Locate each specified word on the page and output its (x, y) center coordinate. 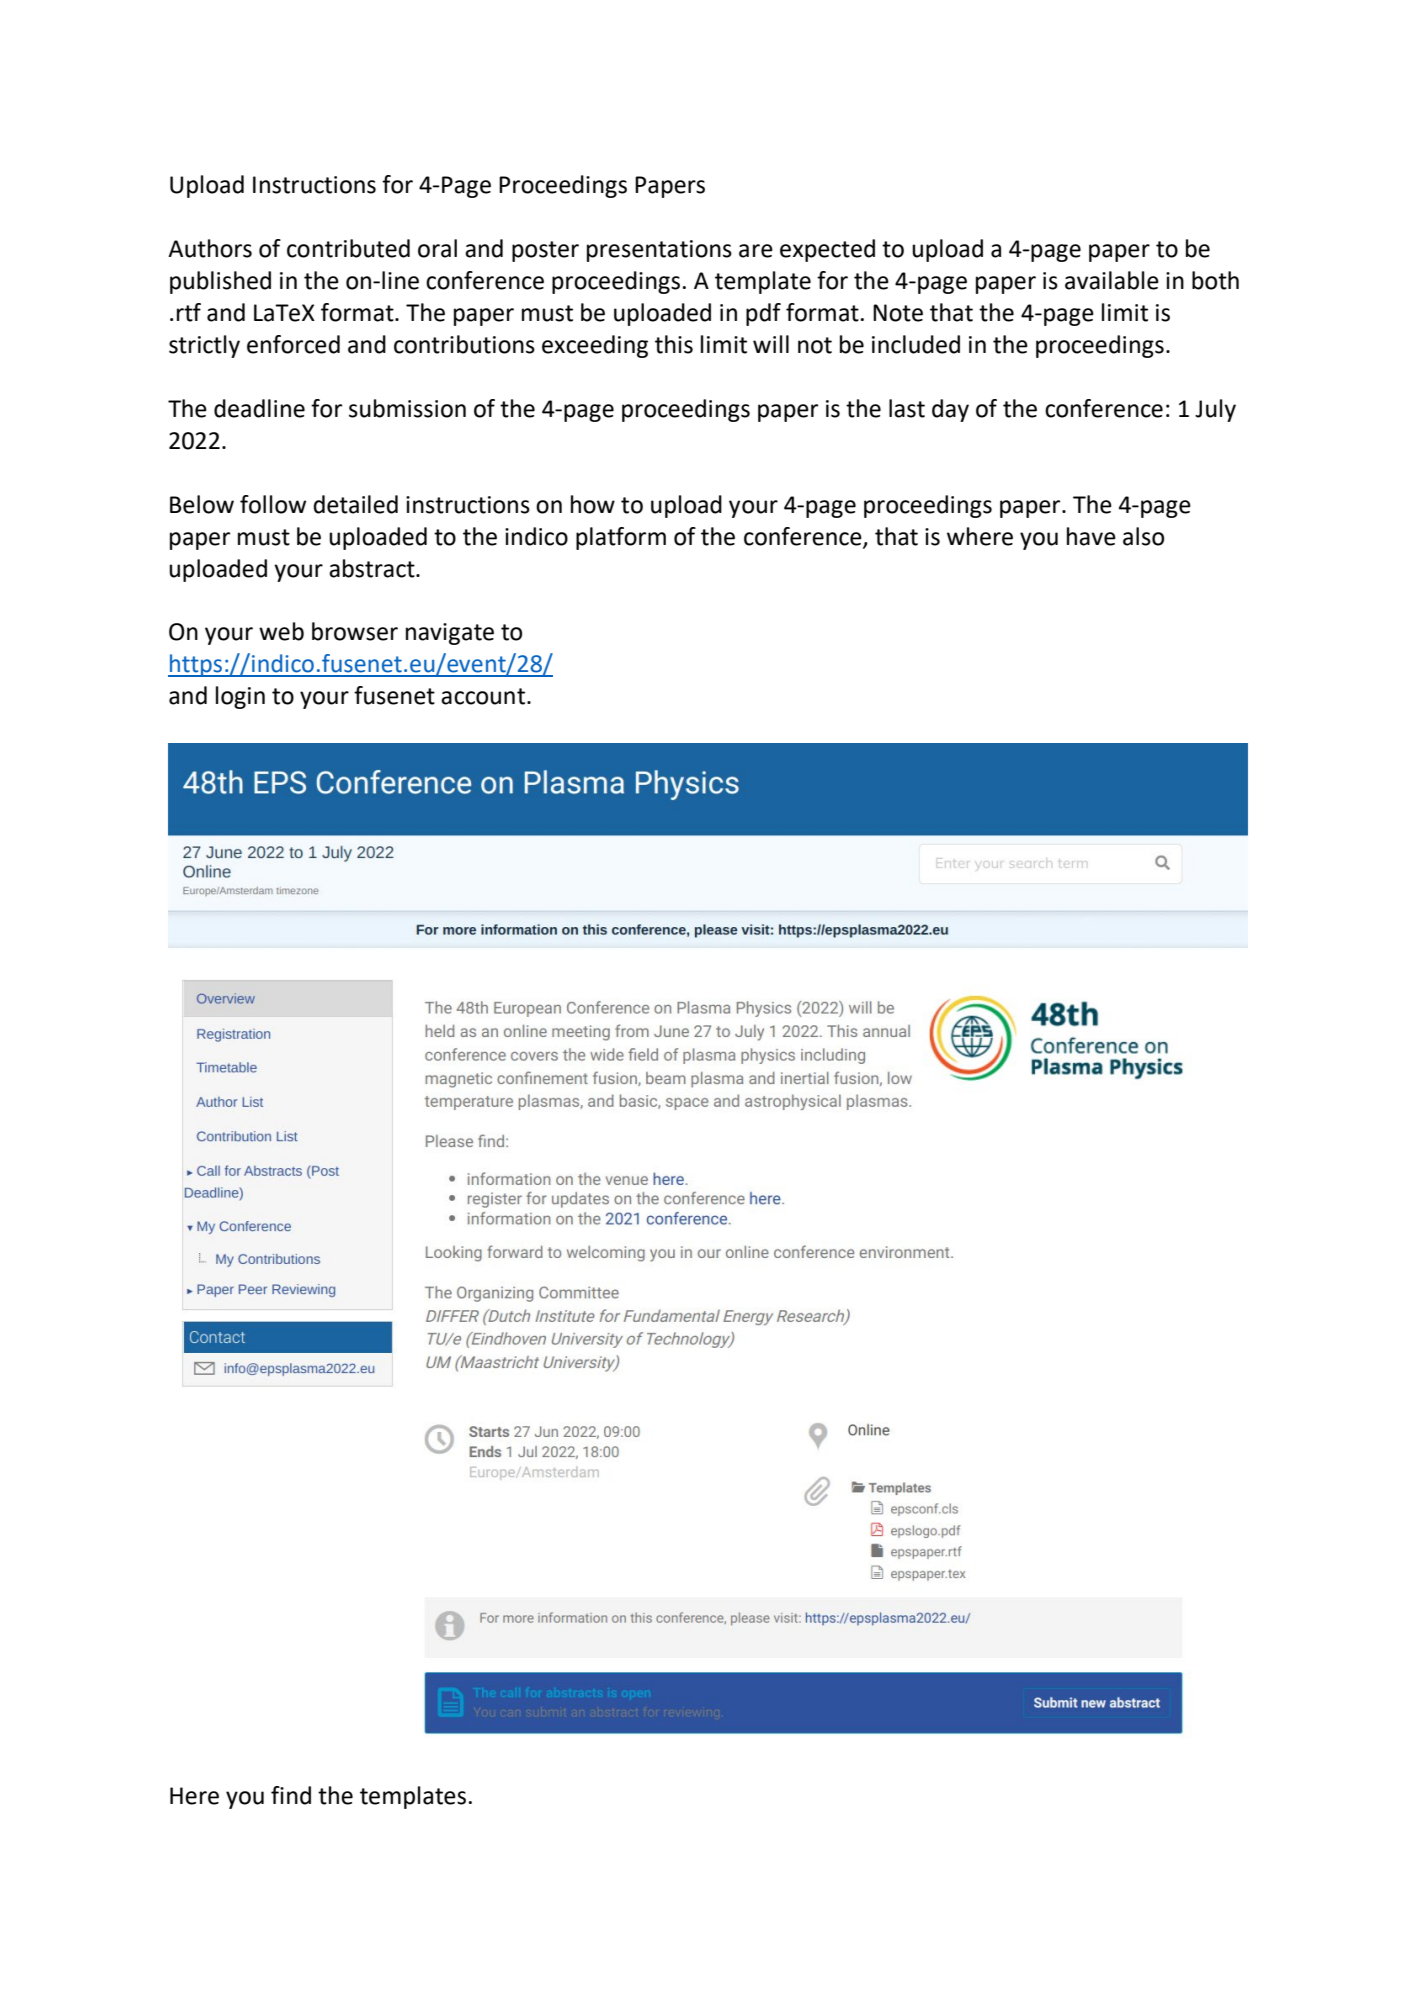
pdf (763, 314)
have (1091, 536)
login (240, 697)
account (484, 696)
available (1112, 280)
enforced (293, 344)
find (291, 1795)
